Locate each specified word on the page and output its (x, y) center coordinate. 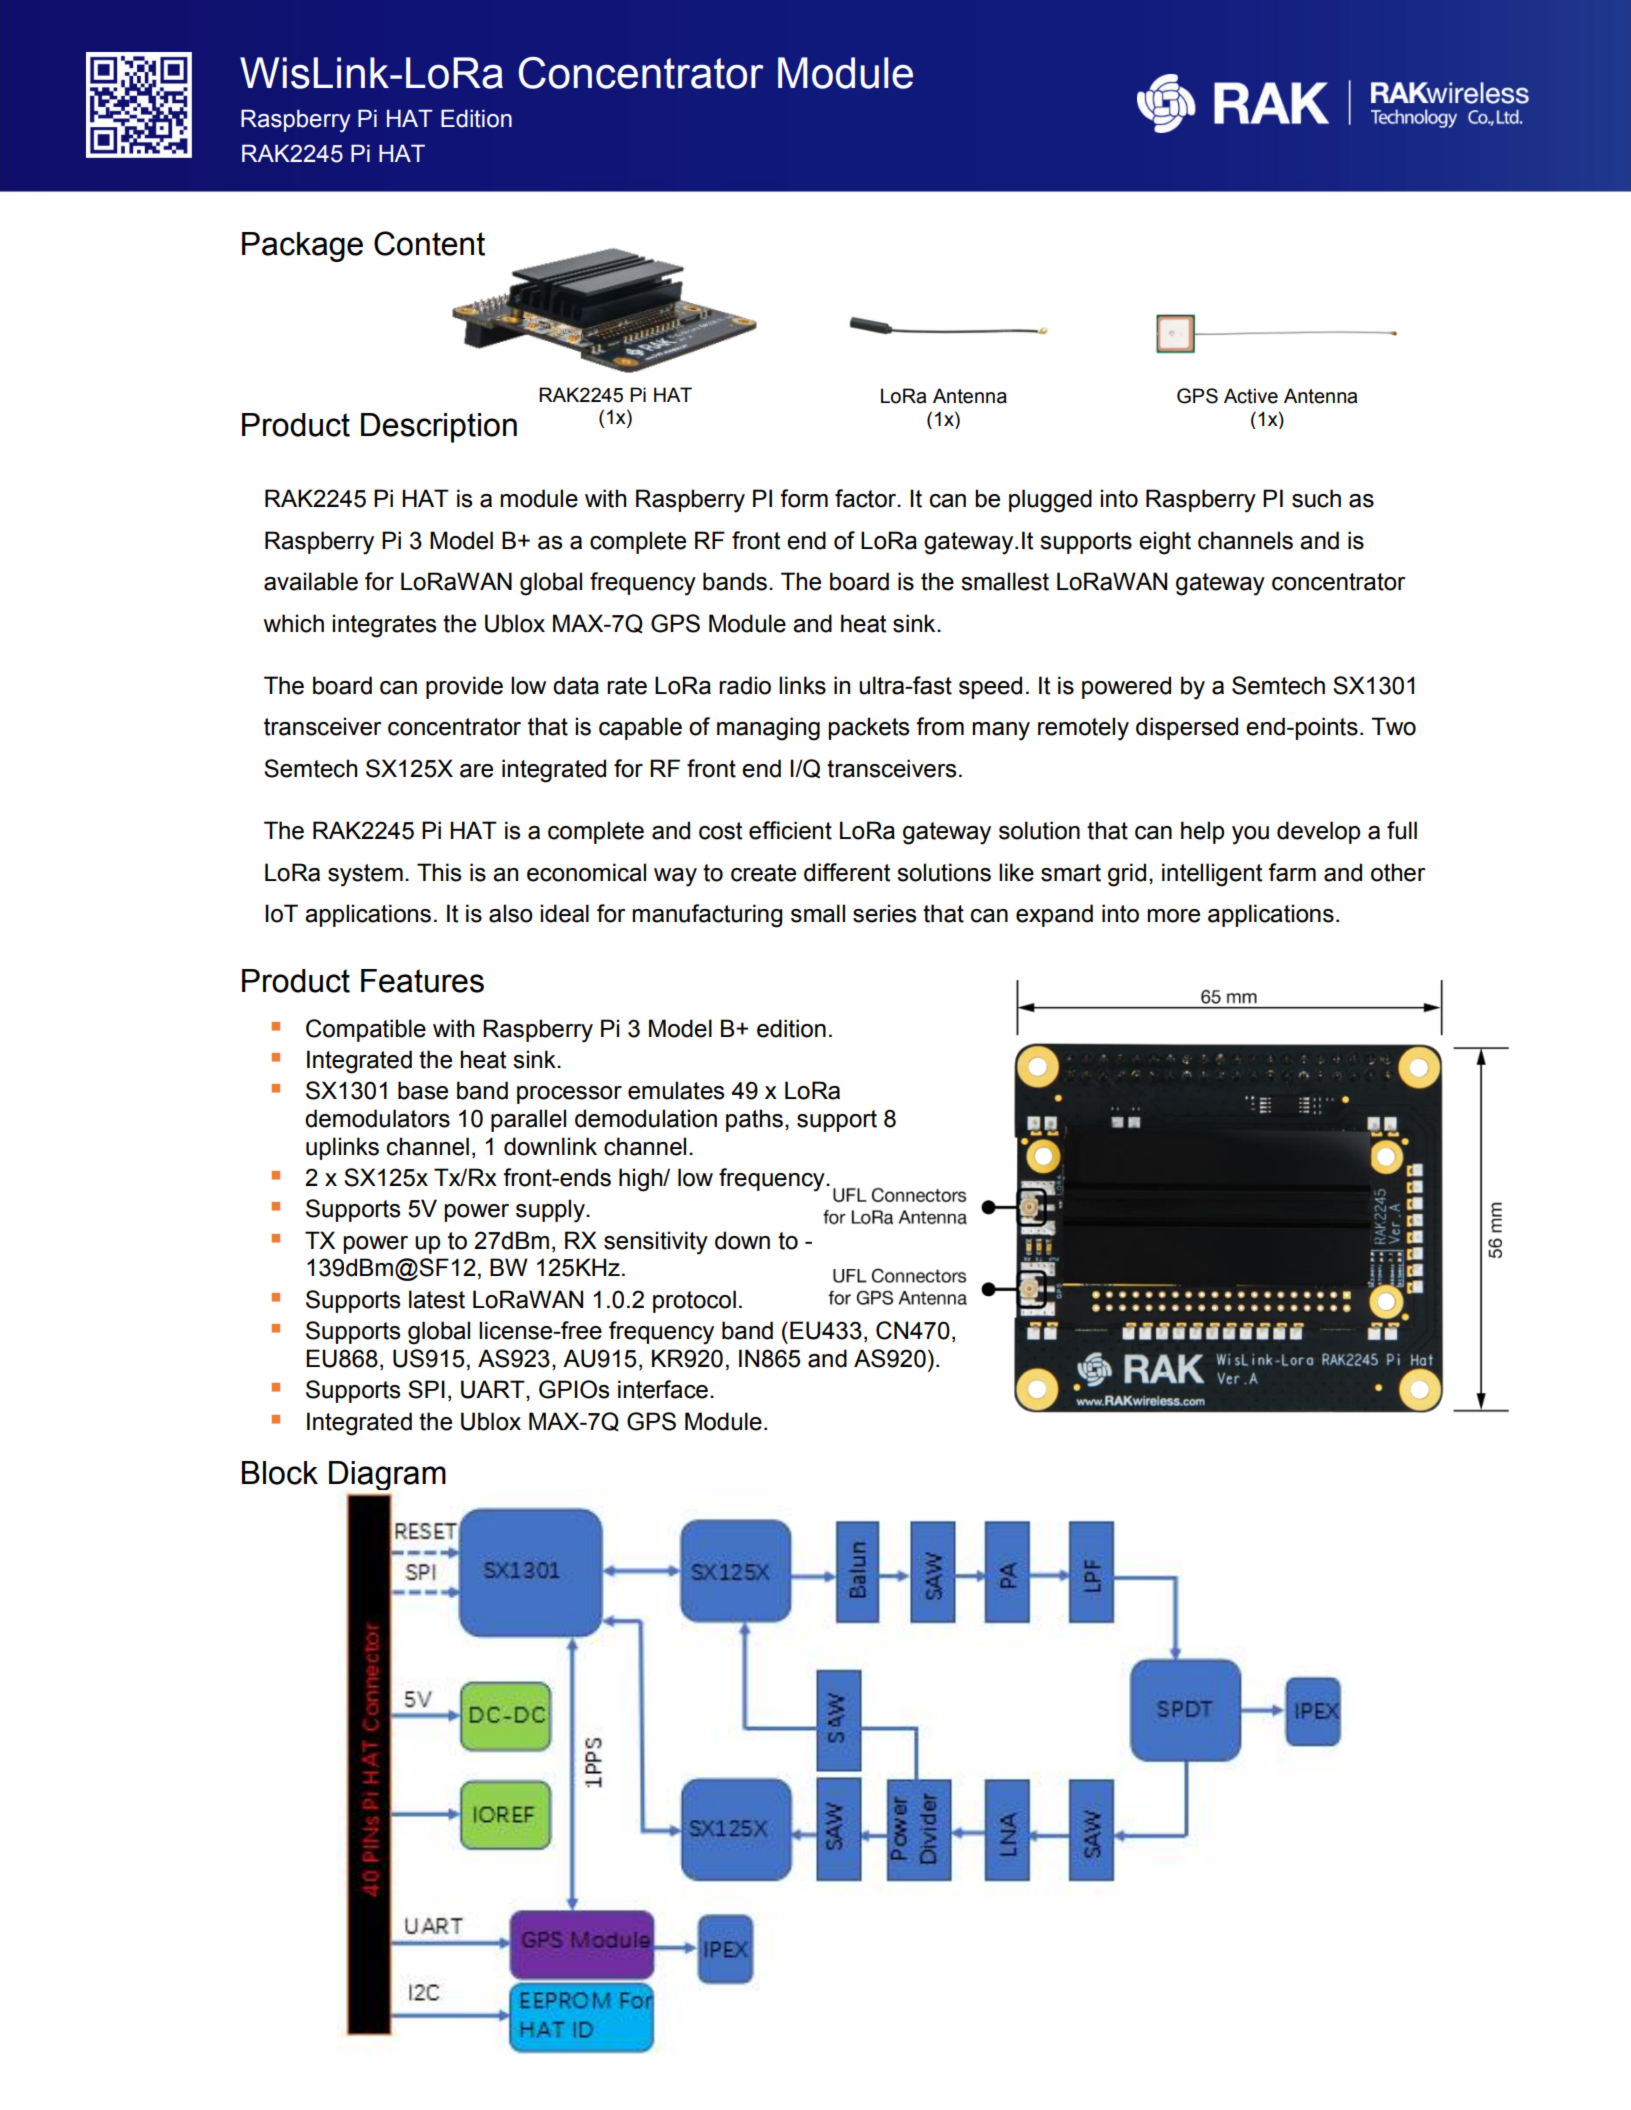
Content (429, 243)
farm (1292, 872)
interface (663, 1389)
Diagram (387, 1475)
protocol (694, 1301)
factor (867, 498)
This (439, 872)
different (847, 872)
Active (1251, 396)
